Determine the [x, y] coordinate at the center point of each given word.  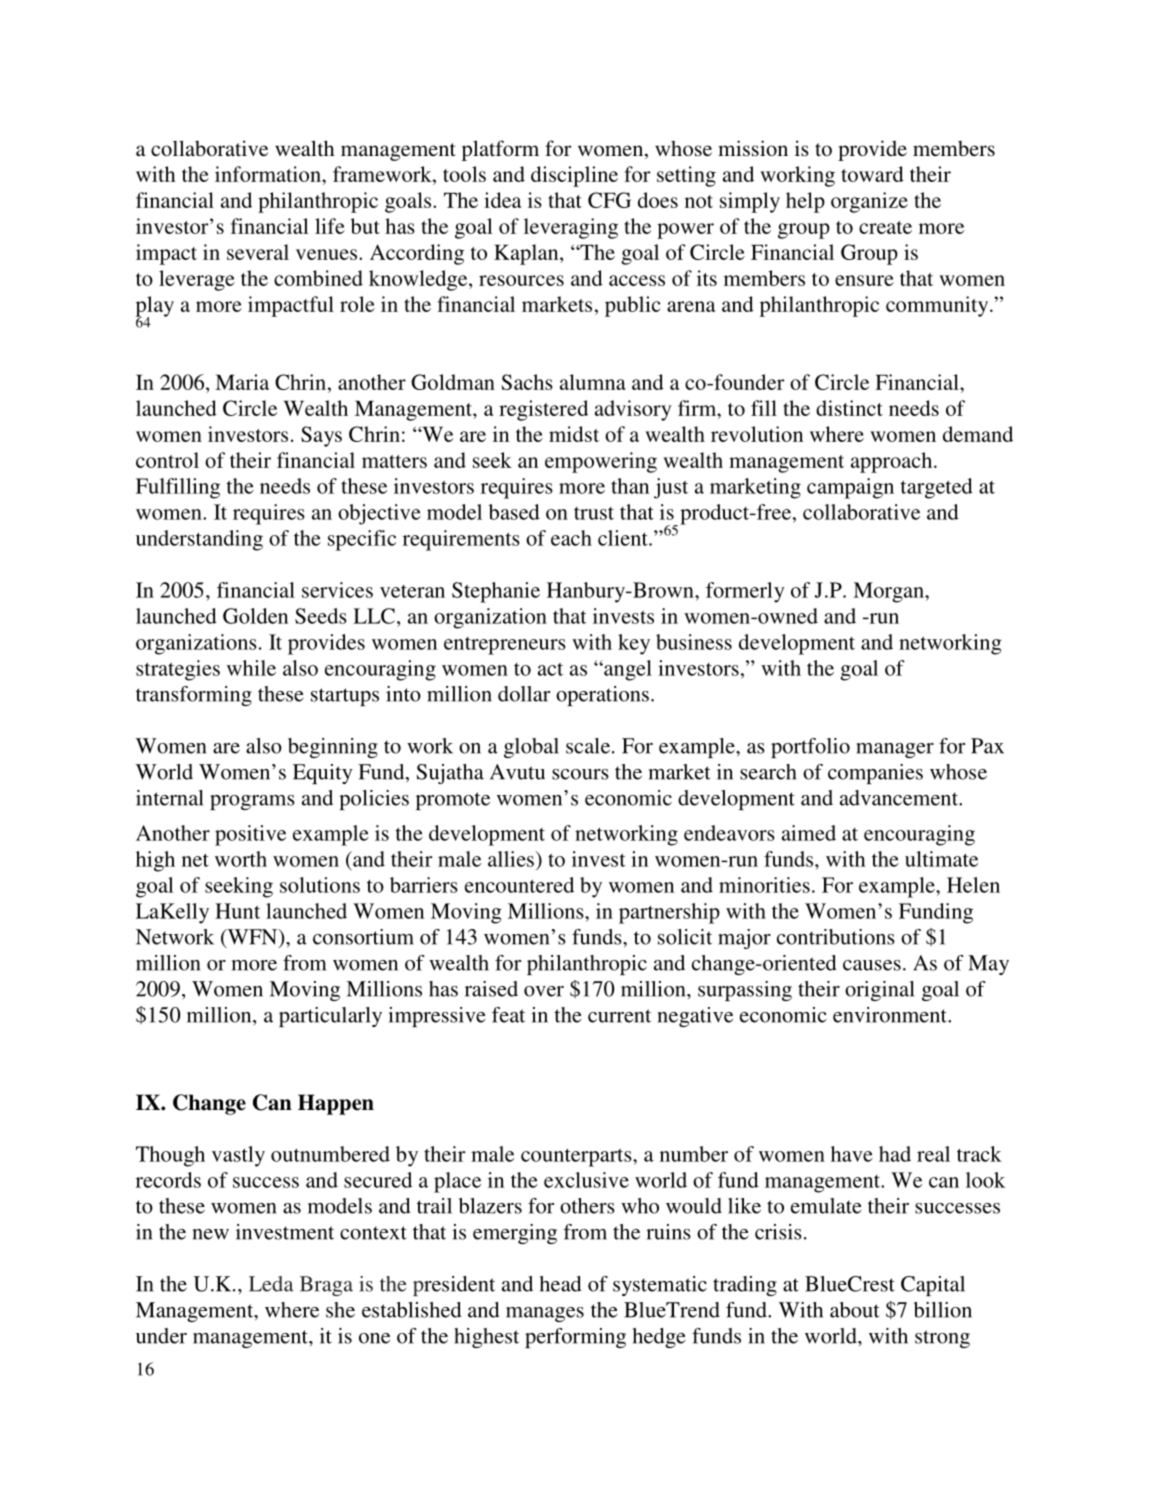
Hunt [237, 911]
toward [872, 174]
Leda [271, 1284]
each [571, 538]
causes [872, 965]
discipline [574, 176]
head [561, 1284]
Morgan [889, 592]
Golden [255, 616]
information [269, 174]
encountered [519, 885]
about [854, 1310]
